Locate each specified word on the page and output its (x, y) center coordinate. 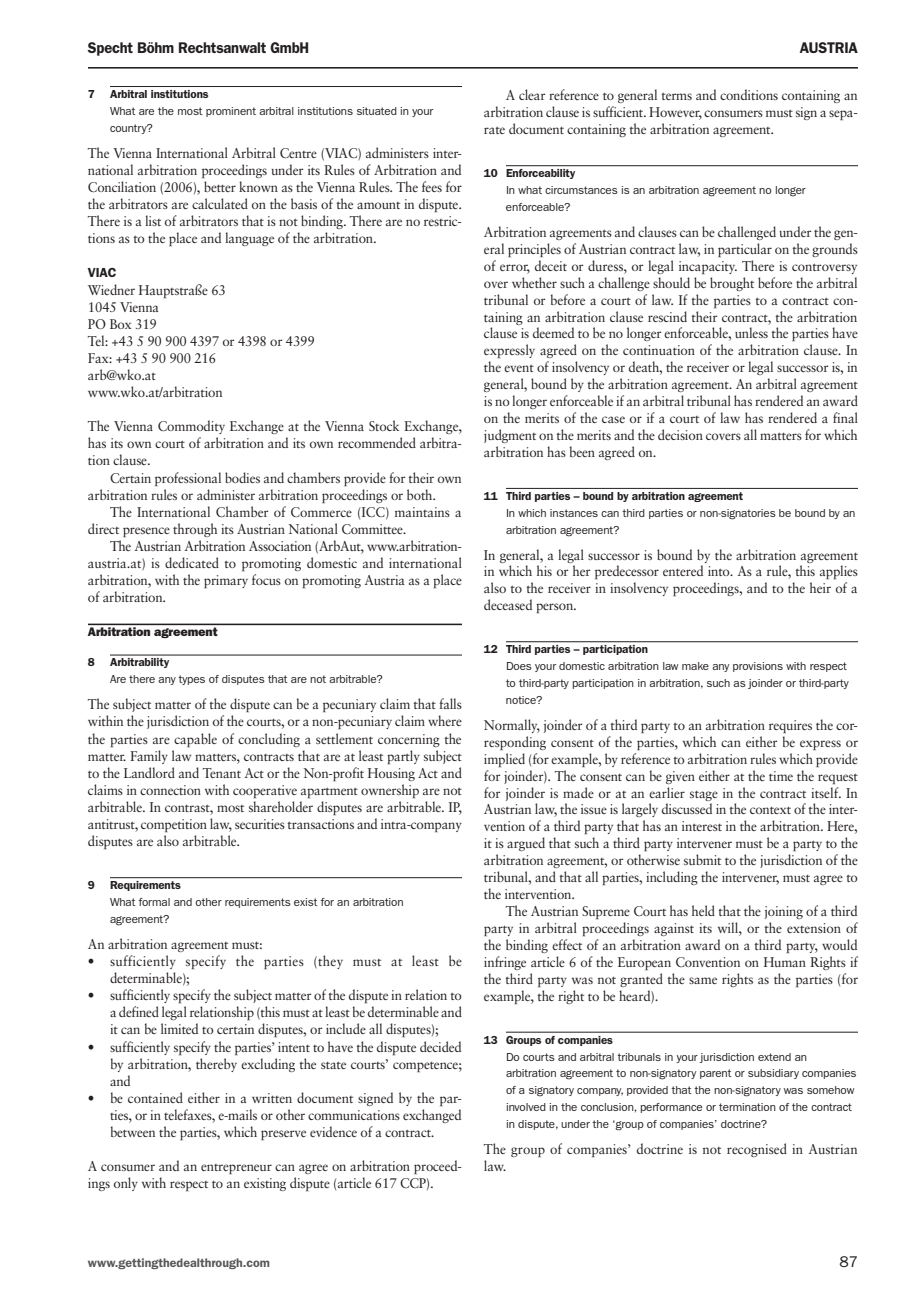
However (675, 113)
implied (504, 760)
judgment (510, 436)
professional (188, 479)
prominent (231, 112)
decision (680, 434)
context (770, 810)
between (133, 1131)
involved (526, 1107)
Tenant (222, 773)
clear (532, 94)
